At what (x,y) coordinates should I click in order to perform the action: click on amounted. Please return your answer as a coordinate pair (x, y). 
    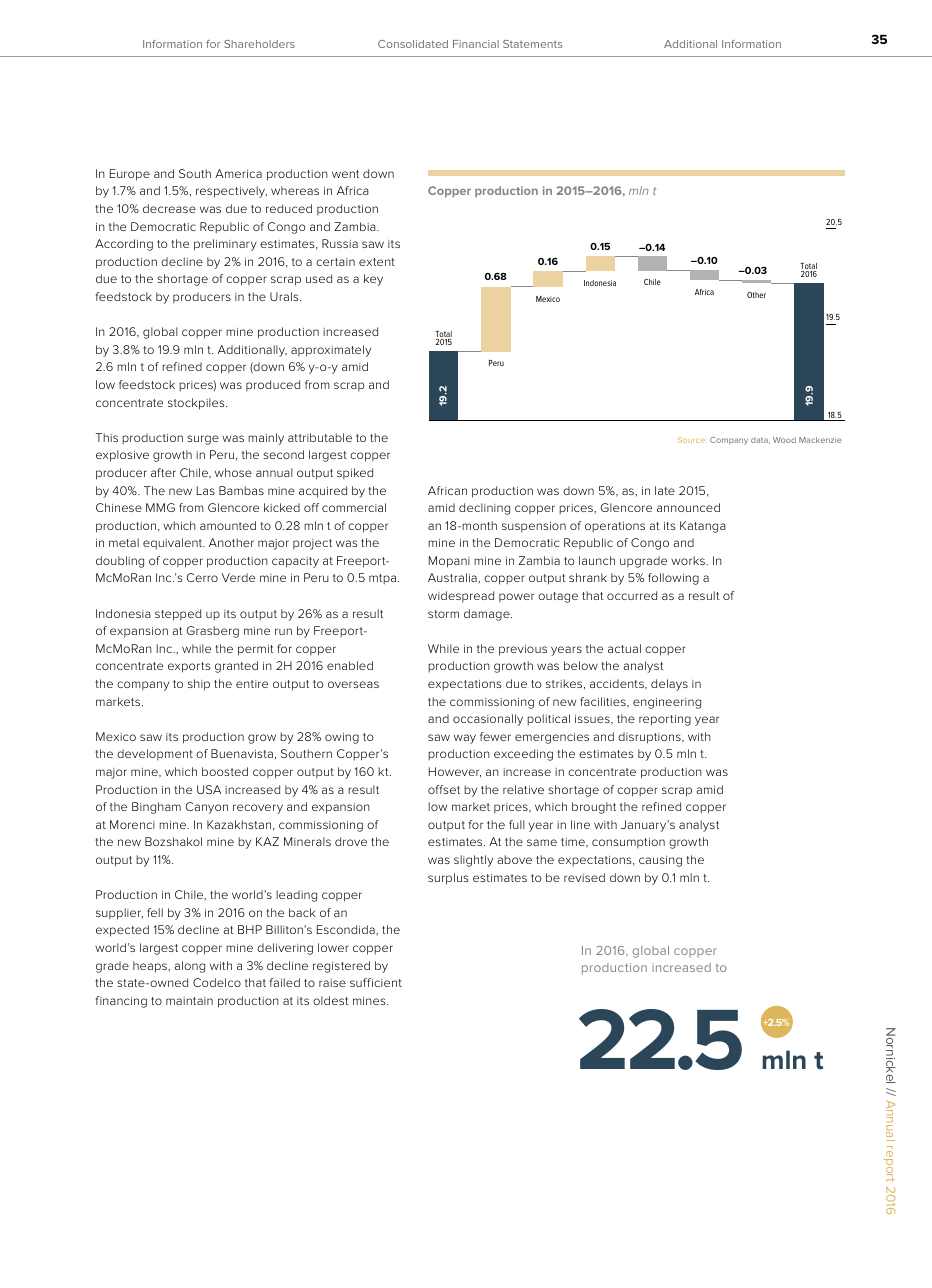
    Looking at the image, I should click on (228, 525).
